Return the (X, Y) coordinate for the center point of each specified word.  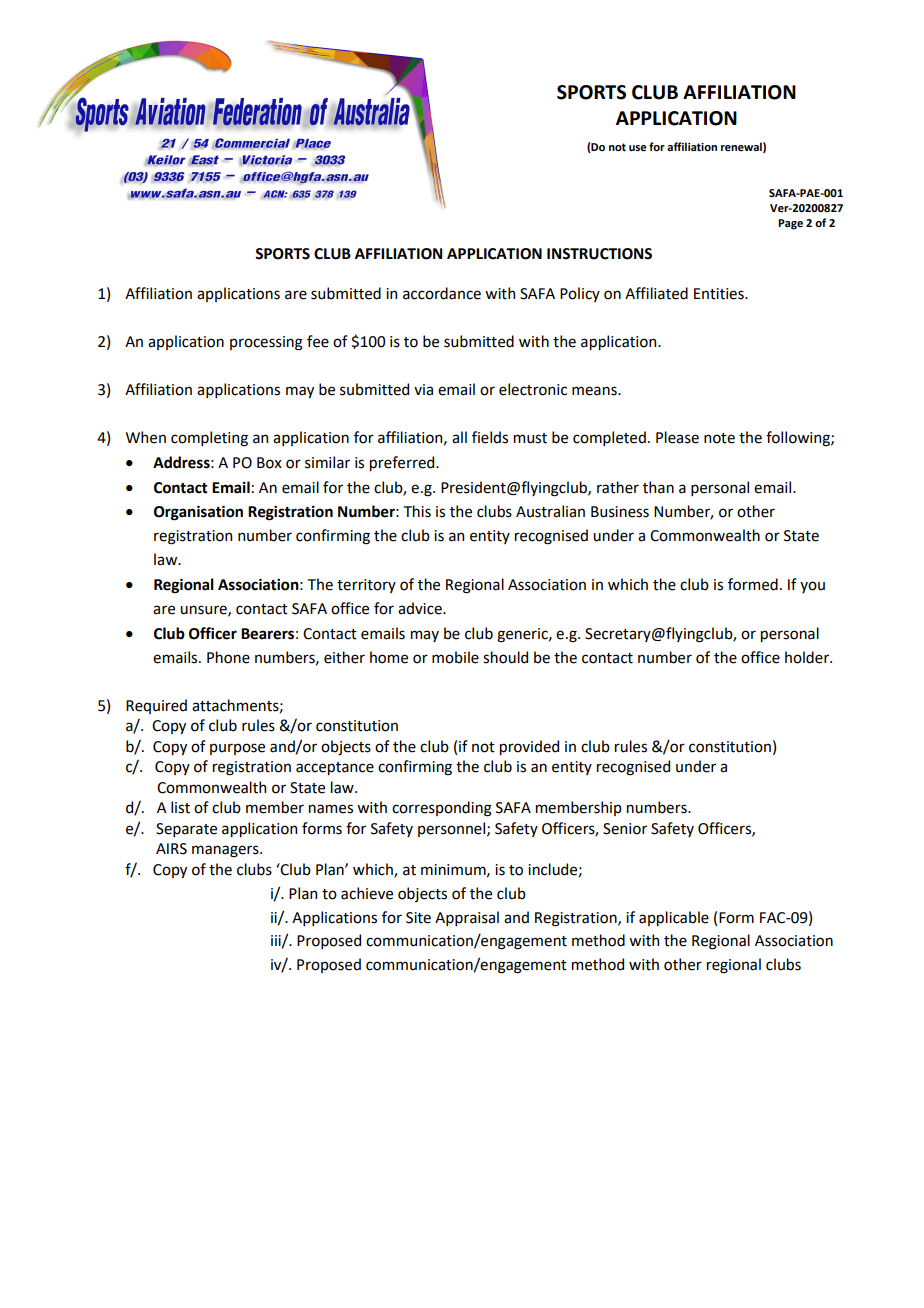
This (417, 511)
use (638, 148)
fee (318, 341)
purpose (237, 749)
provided (529, 747)
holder (808, 657)
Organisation (198, 513)
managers (226, 851)
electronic (533, 389)
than (658, 487)
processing (266, 343)
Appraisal (467, 918)
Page (790, 224)
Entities (720, 294)
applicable (674, 918)
